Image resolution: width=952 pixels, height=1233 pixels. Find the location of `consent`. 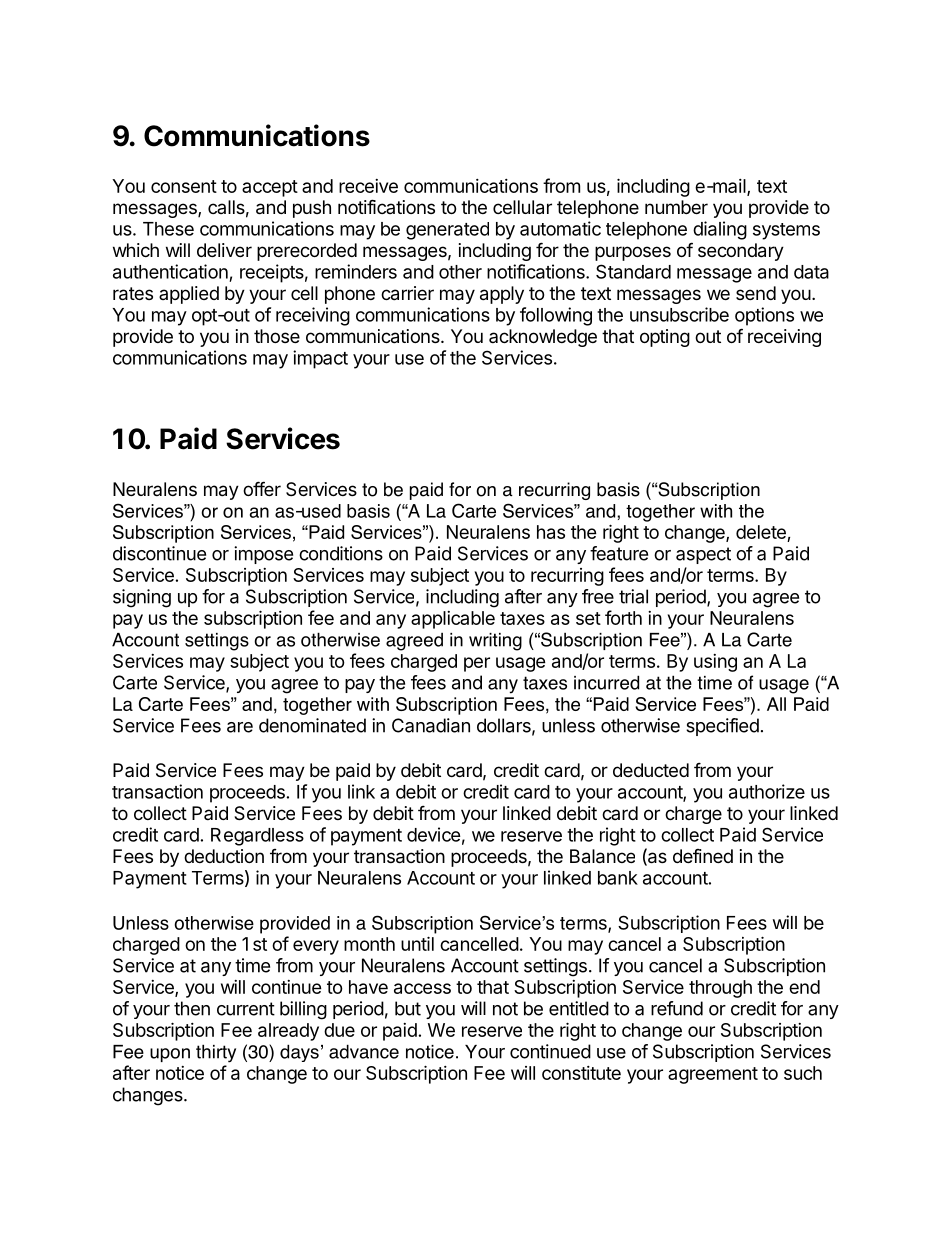

consent is located at coordinates (184, 186).
